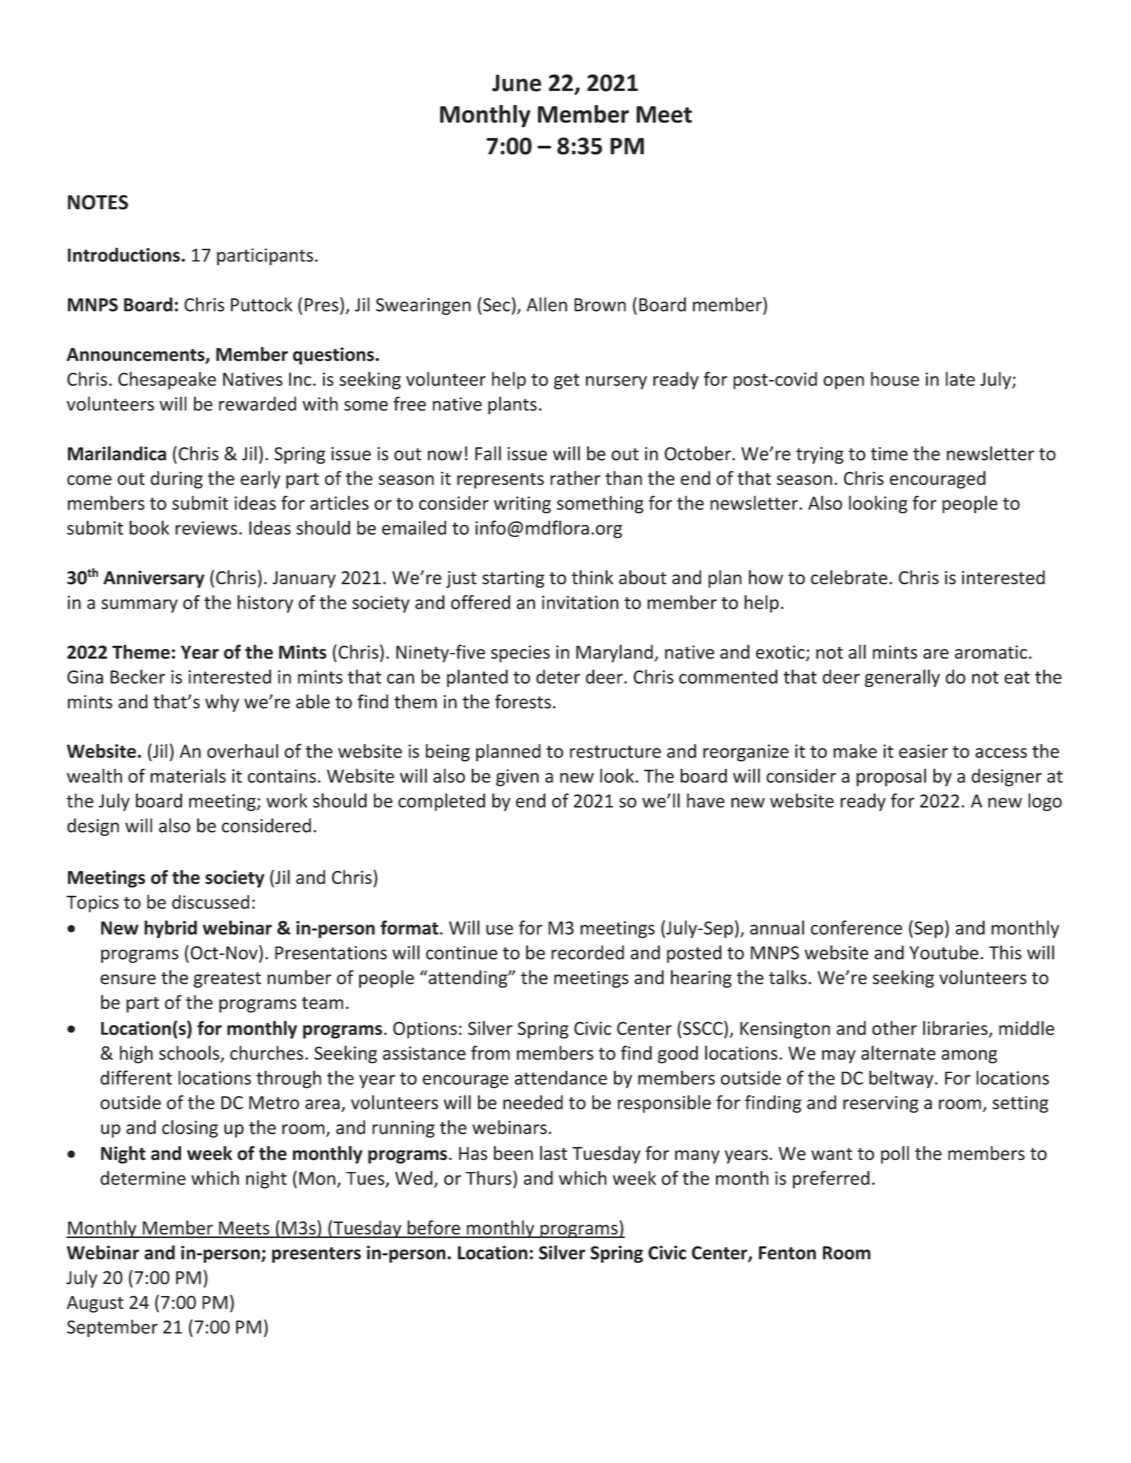 Image resolution: width=1131 pixels, height=1463 pixels. What do you see at coordinates (112, 1328) in the screenshot?
I see `September` at bounding box center [112, 1328].
